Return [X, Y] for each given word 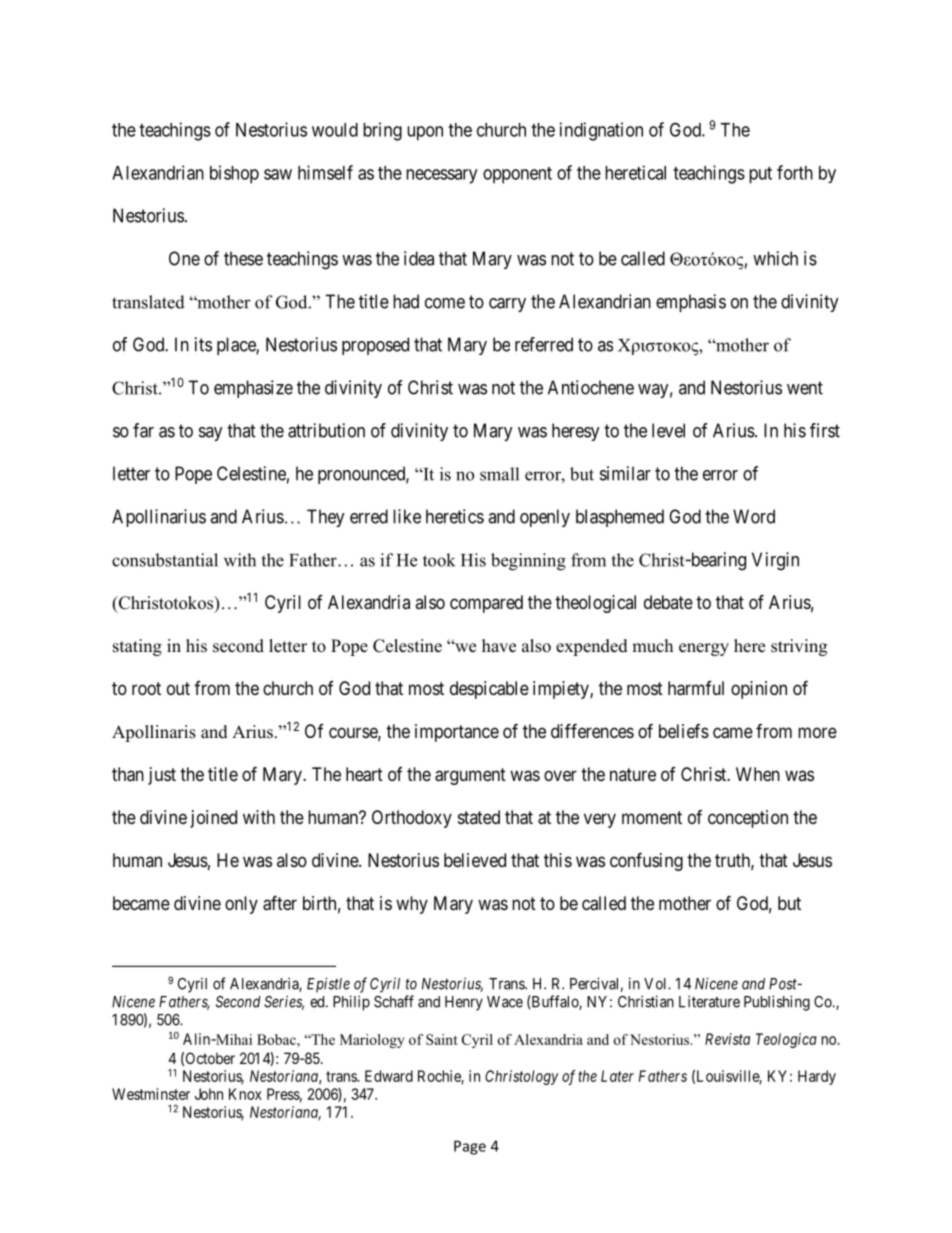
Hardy [817, 1077]
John [209, 1094]
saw [278, 174]
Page [470, 1147]
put [760, 175]
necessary [441, 176]
